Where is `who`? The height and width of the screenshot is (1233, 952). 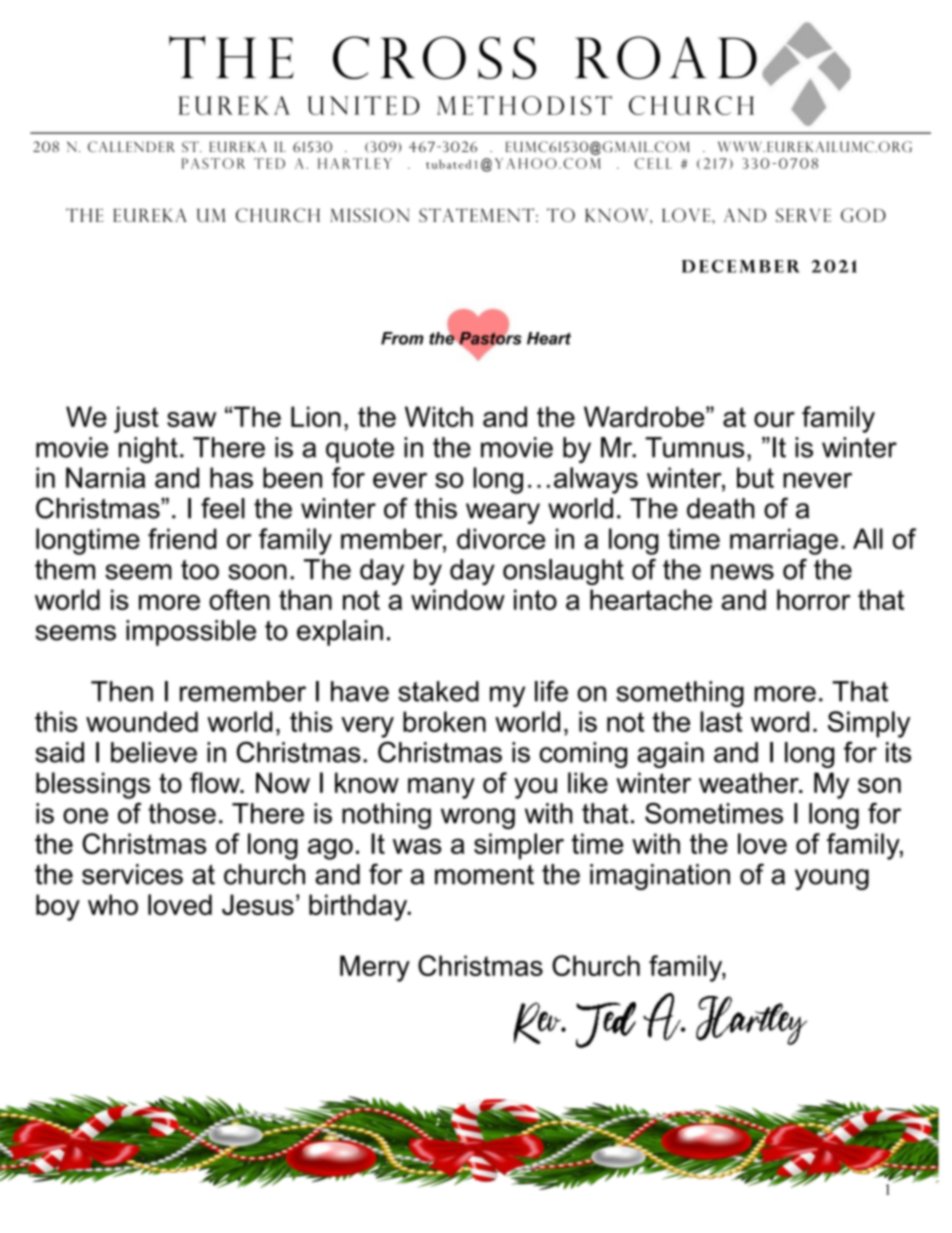
who is located at coordinates (113, 904).
